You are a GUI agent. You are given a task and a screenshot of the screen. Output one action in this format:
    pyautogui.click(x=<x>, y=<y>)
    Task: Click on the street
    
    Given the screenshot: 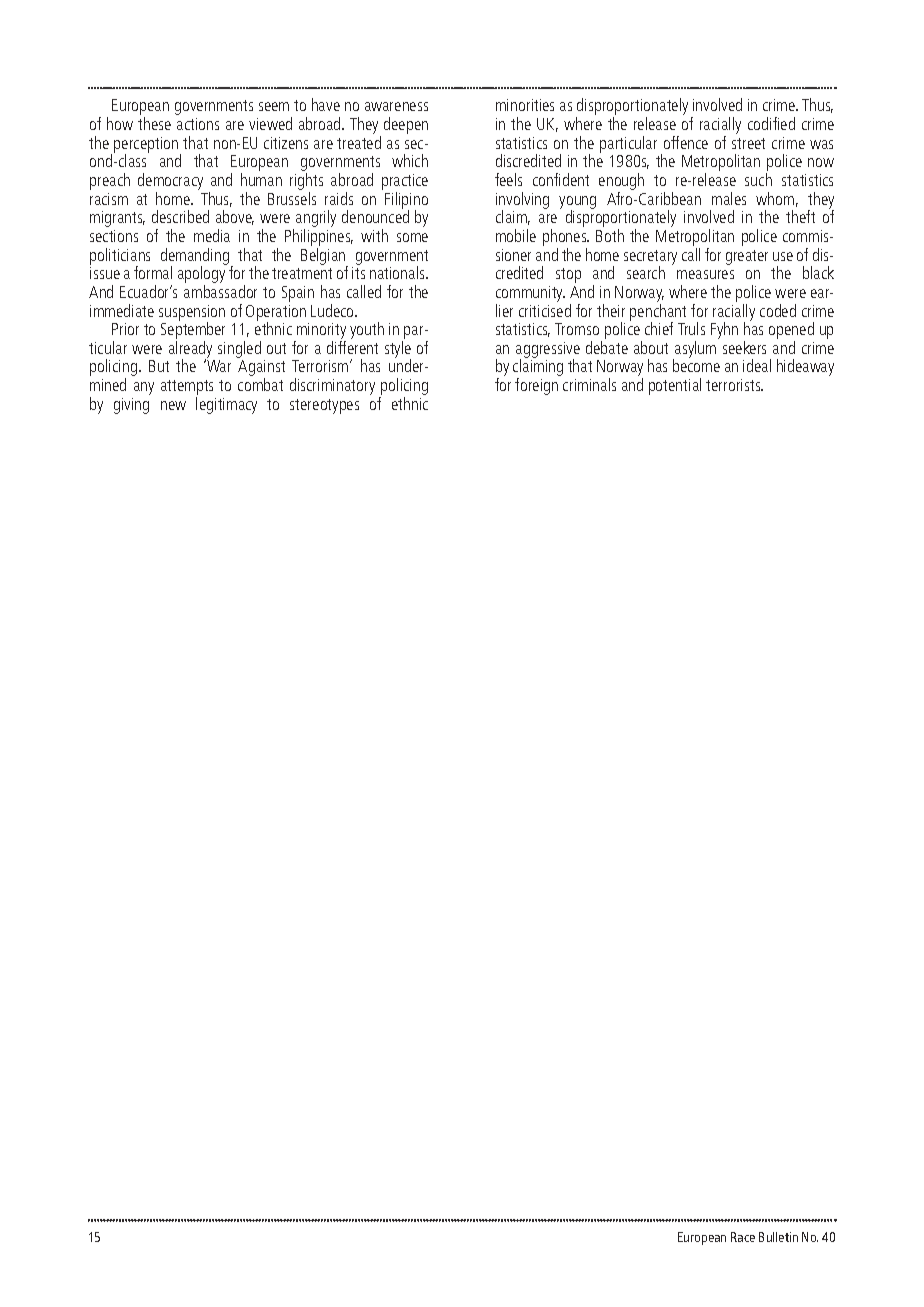 What is the action you would take?
    pyautogui.click(x=748, y=143)
